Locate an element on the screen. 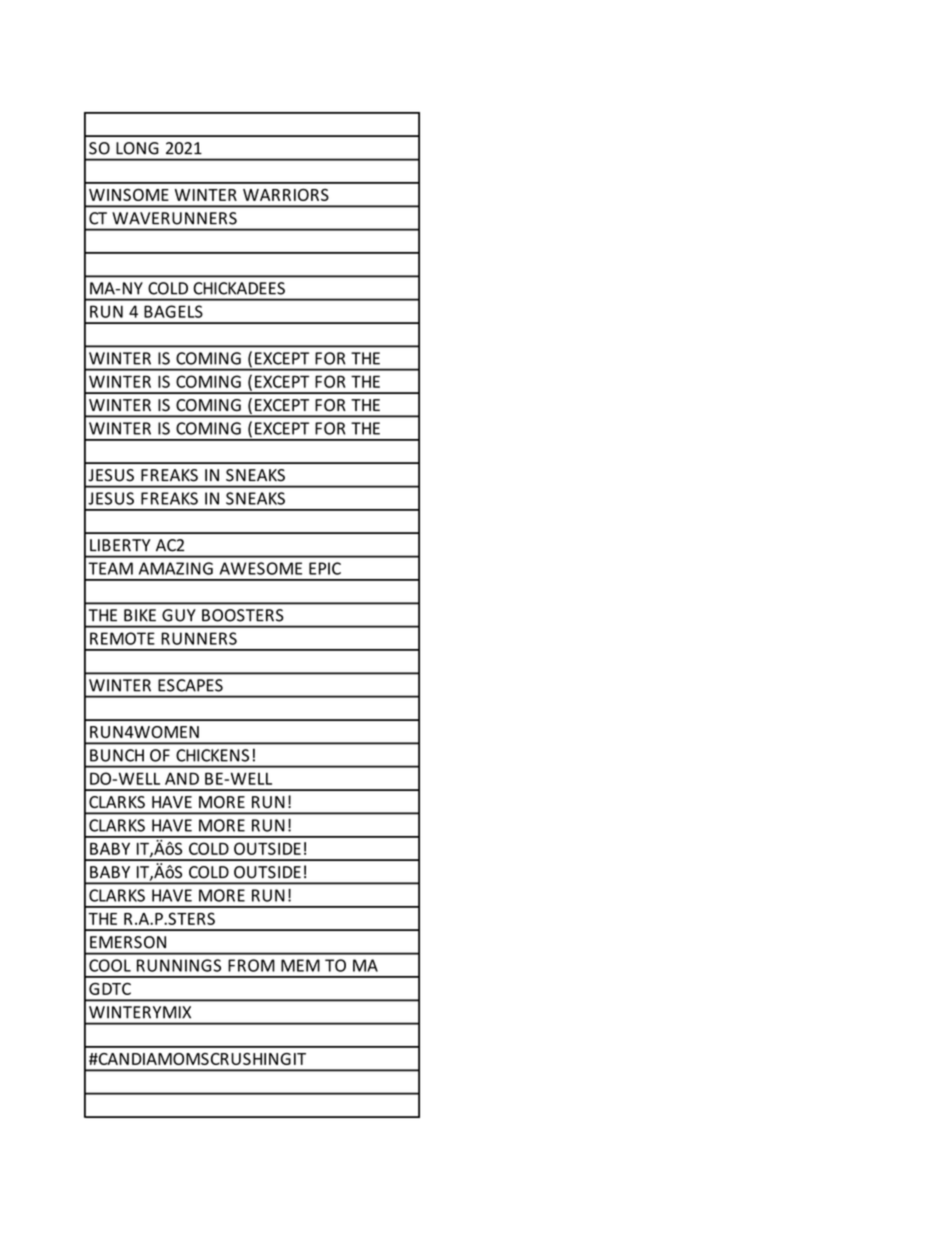 This screenshot has width=952, height=1233. BAGELS is located at coordinates (173, 311).
